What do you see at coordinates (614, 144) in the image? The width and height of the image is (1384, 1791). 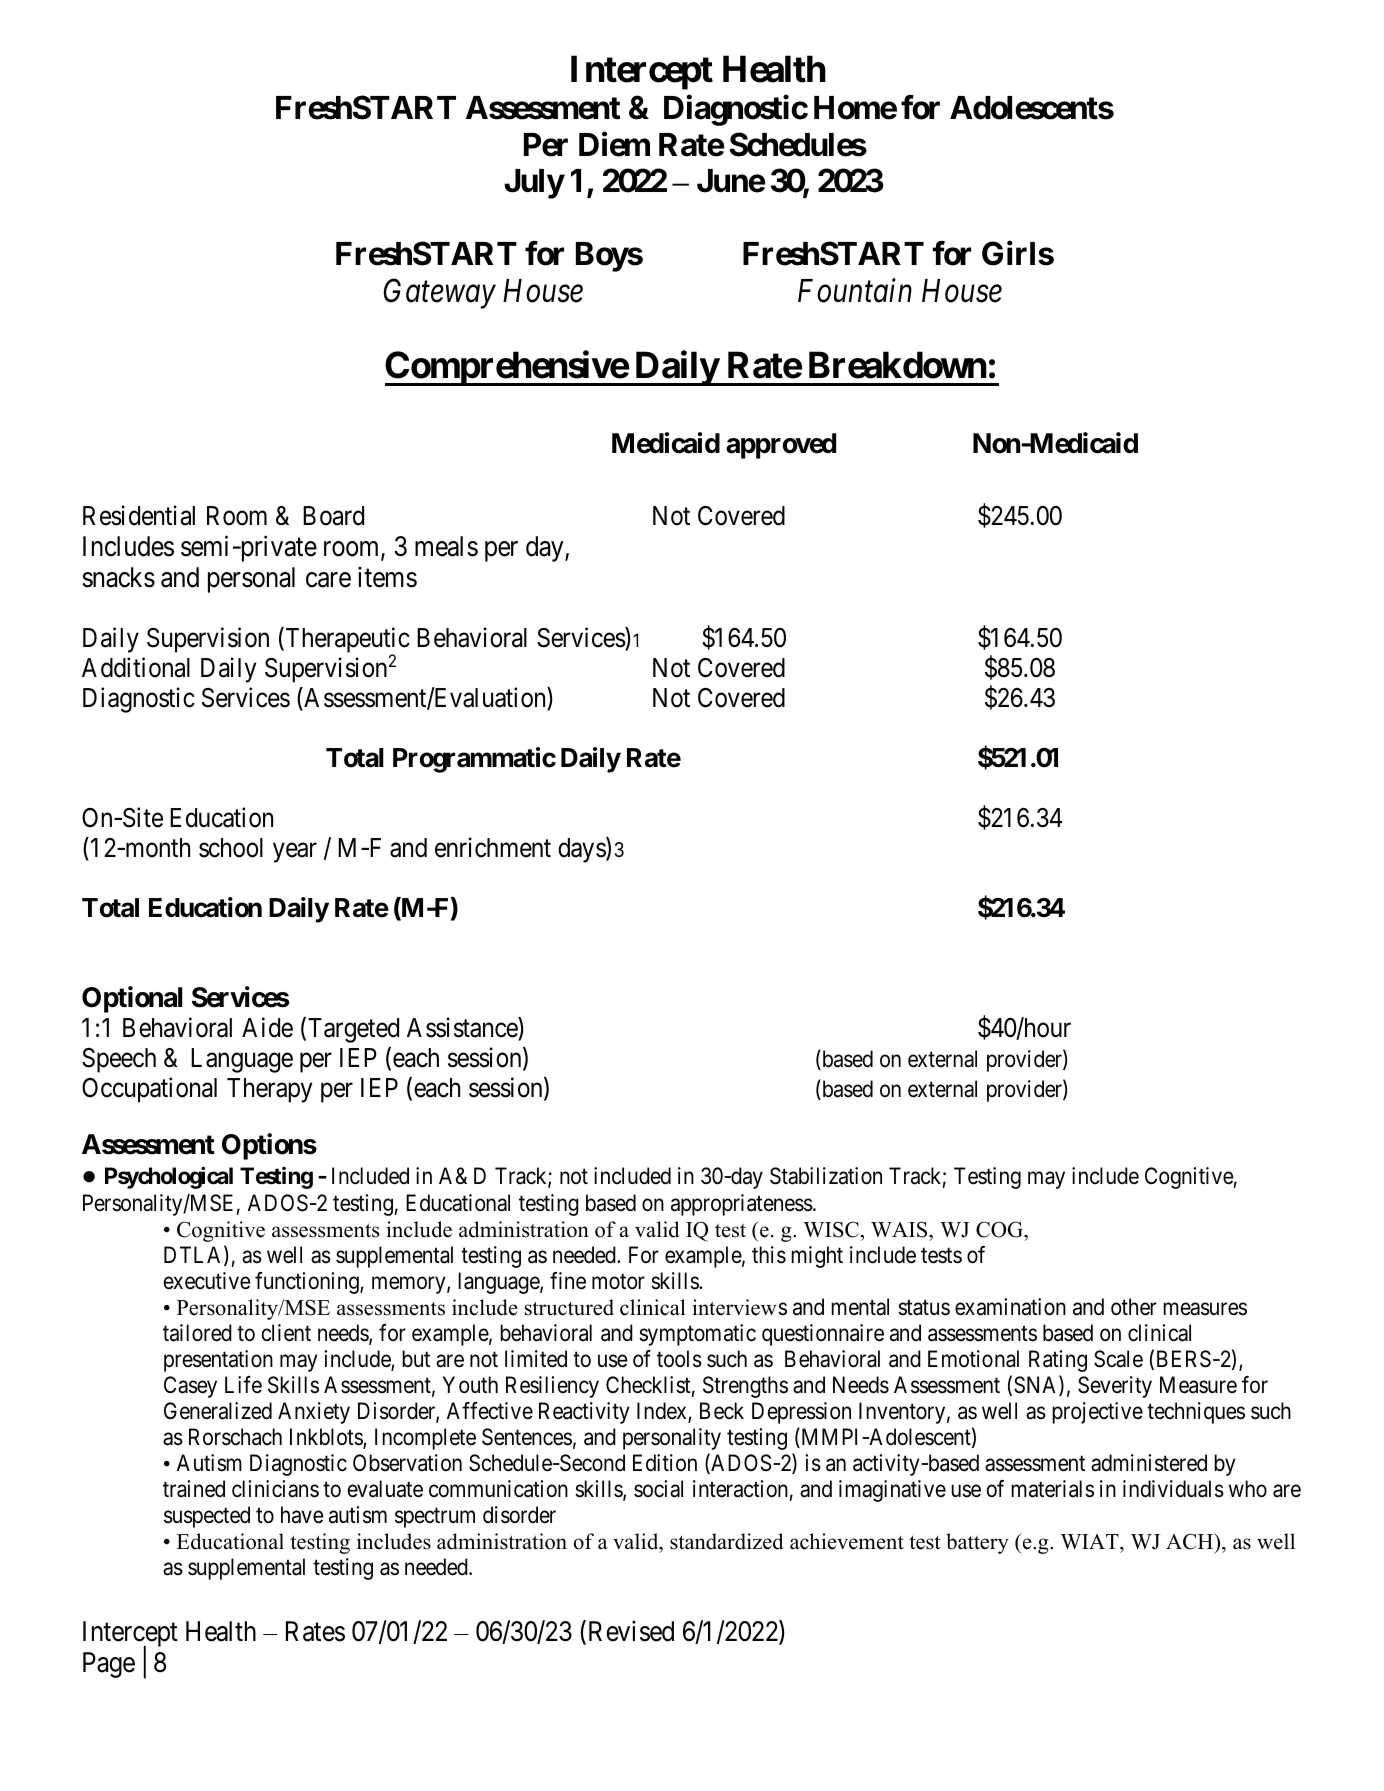 I see `Diem` at bounding box center [614, 144].
